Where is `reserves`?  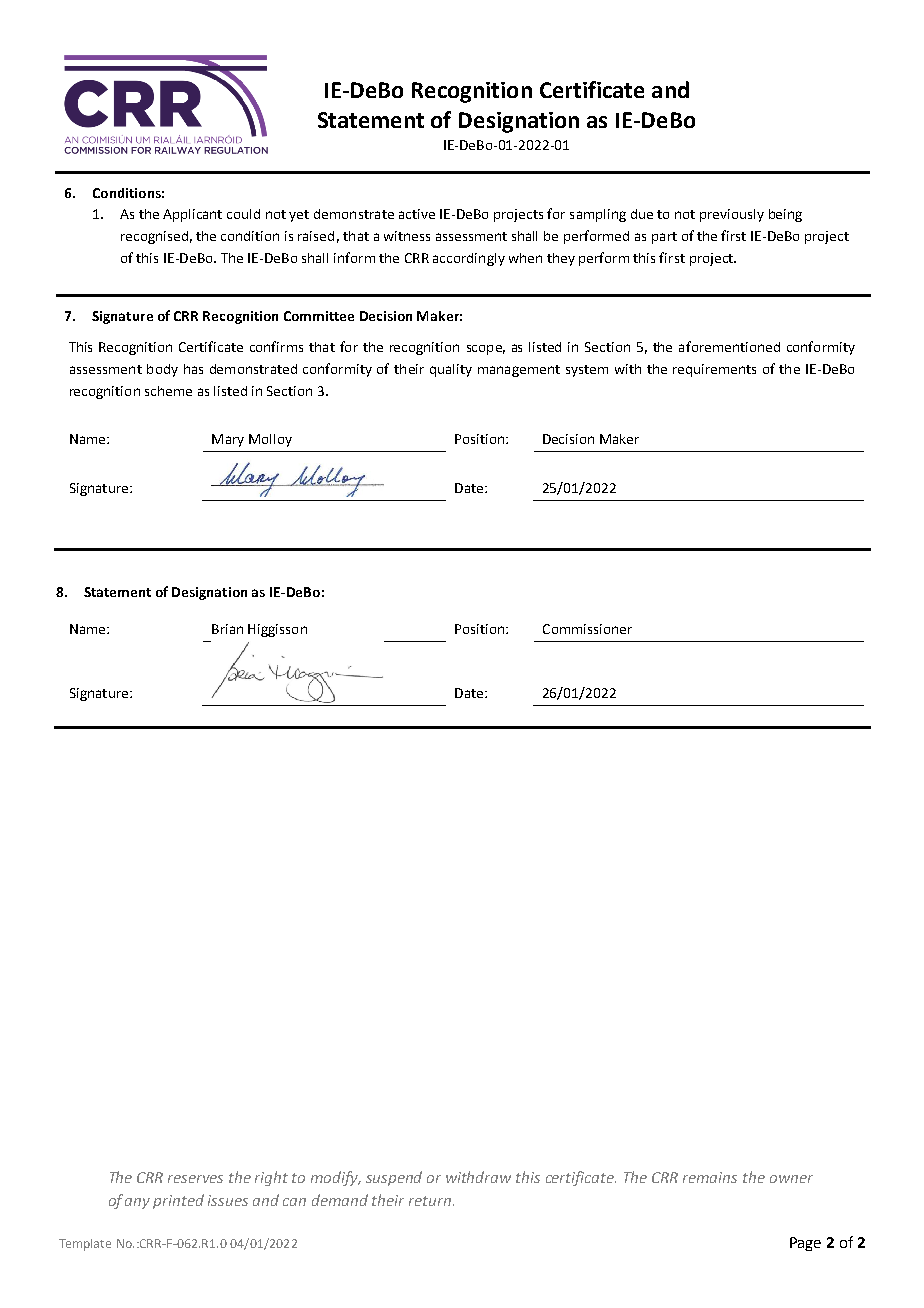 reserves is located at coordinates (195, 1179).
